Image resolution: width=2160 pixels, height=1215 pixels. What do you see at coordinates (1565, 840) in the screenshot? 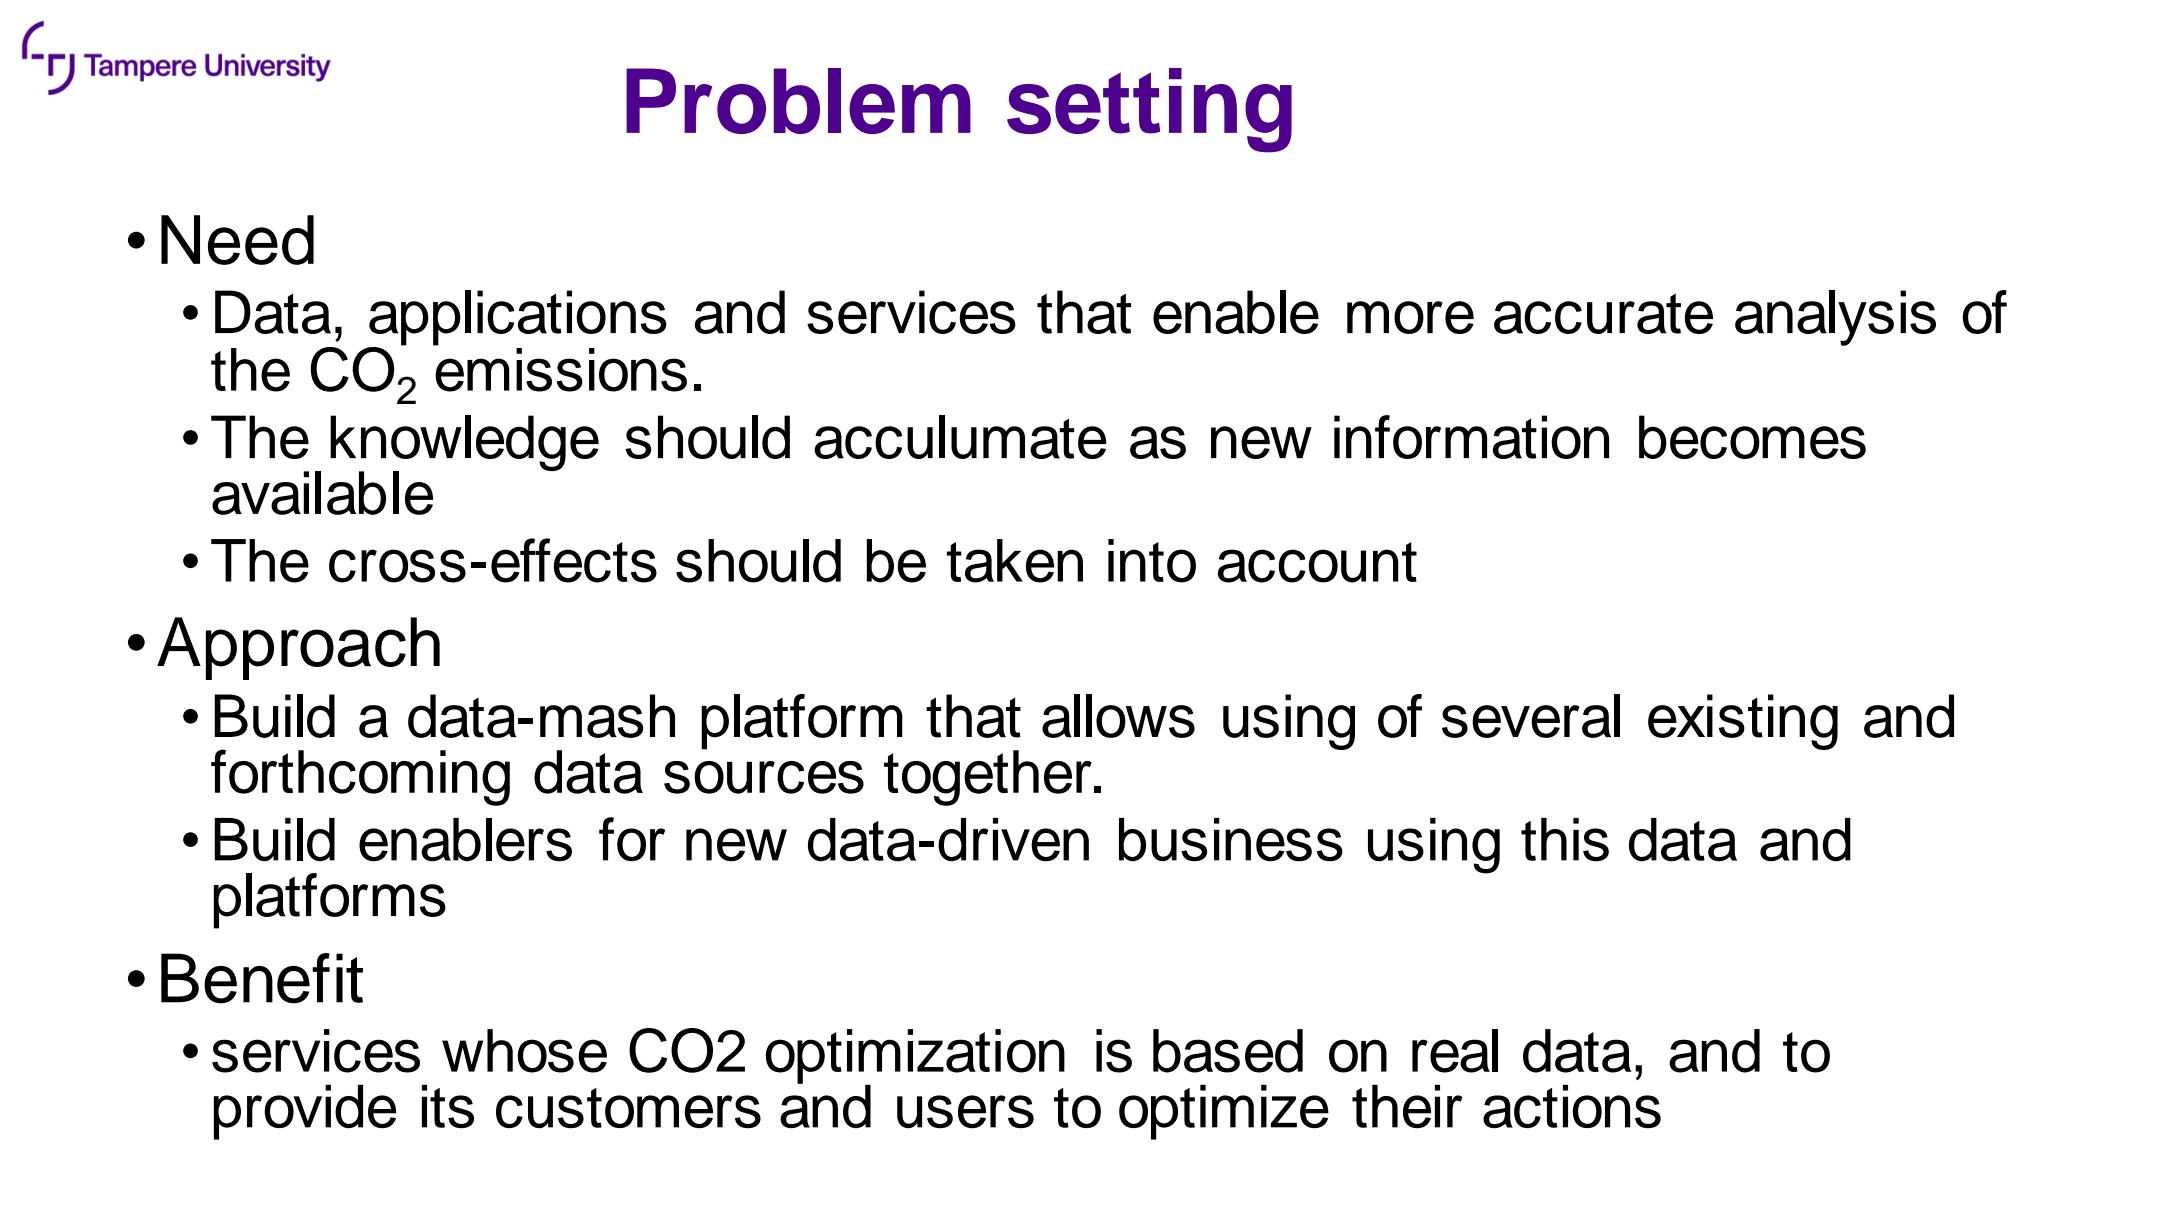
I see `this` at bounding box center [1565, 840].
